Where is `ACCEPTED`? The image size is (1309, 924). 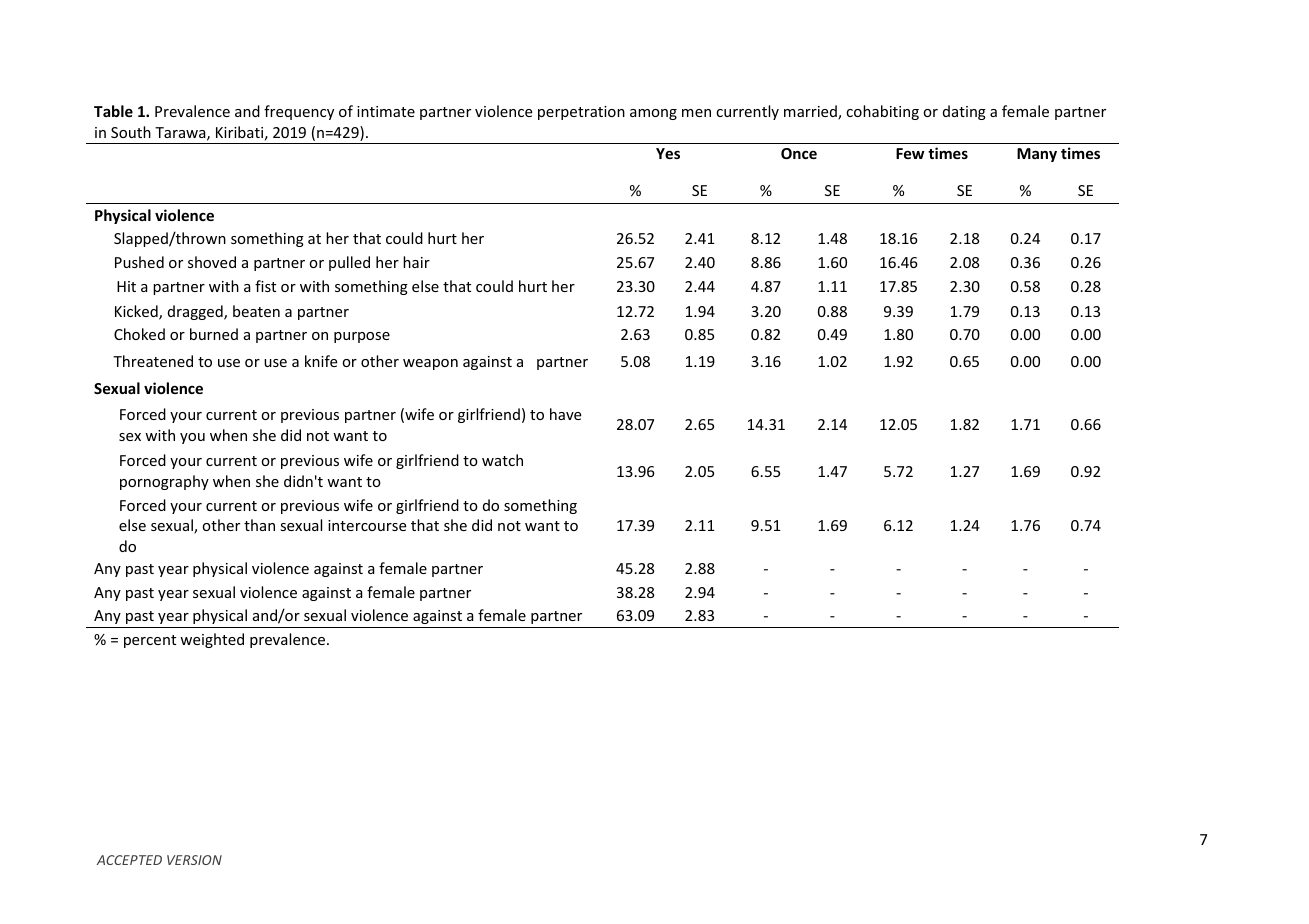
ACCEPTED is located at coordinates (129, 860).
